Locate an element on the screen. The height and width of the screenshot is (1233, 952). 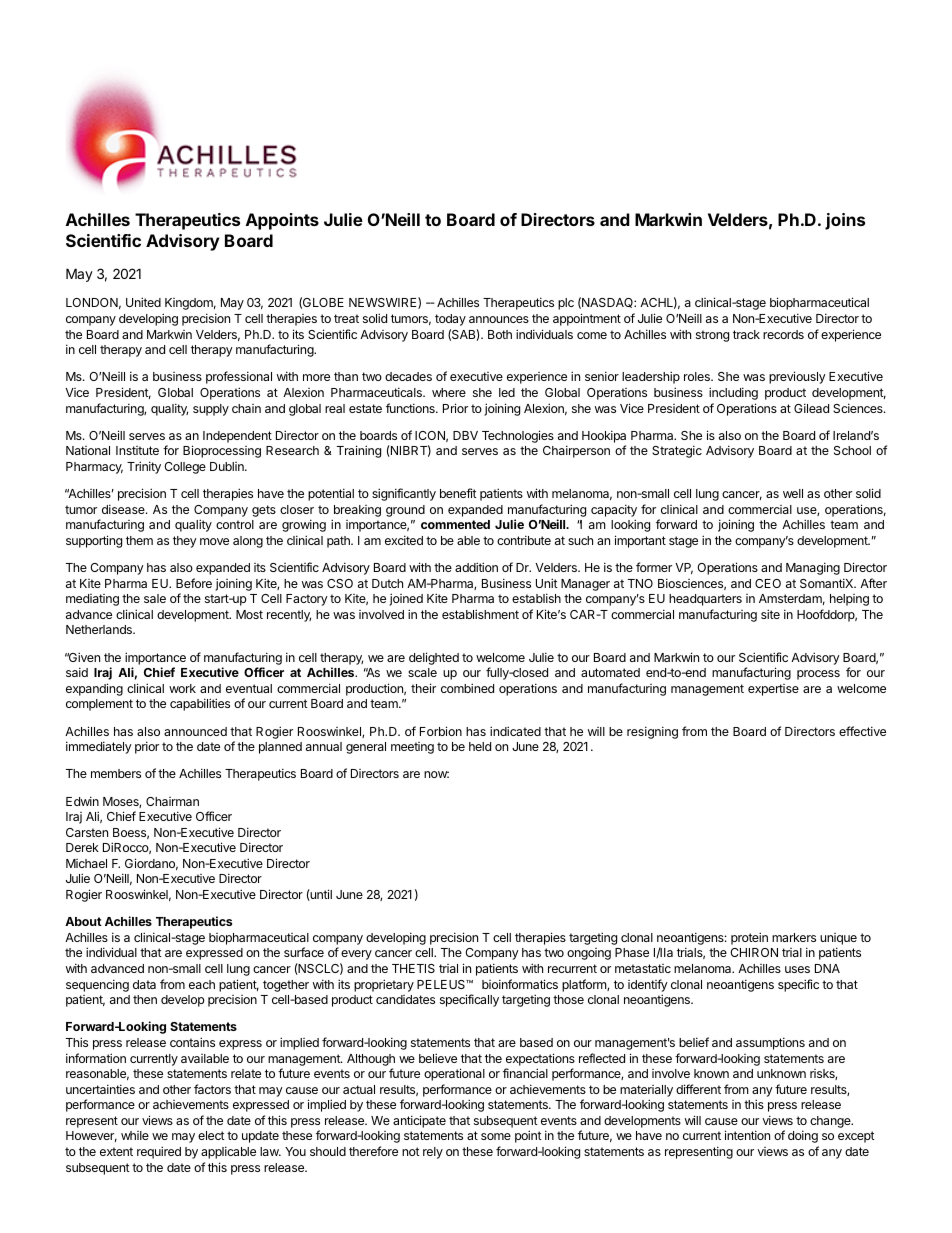
joins is located at coordinates (845, 221).
